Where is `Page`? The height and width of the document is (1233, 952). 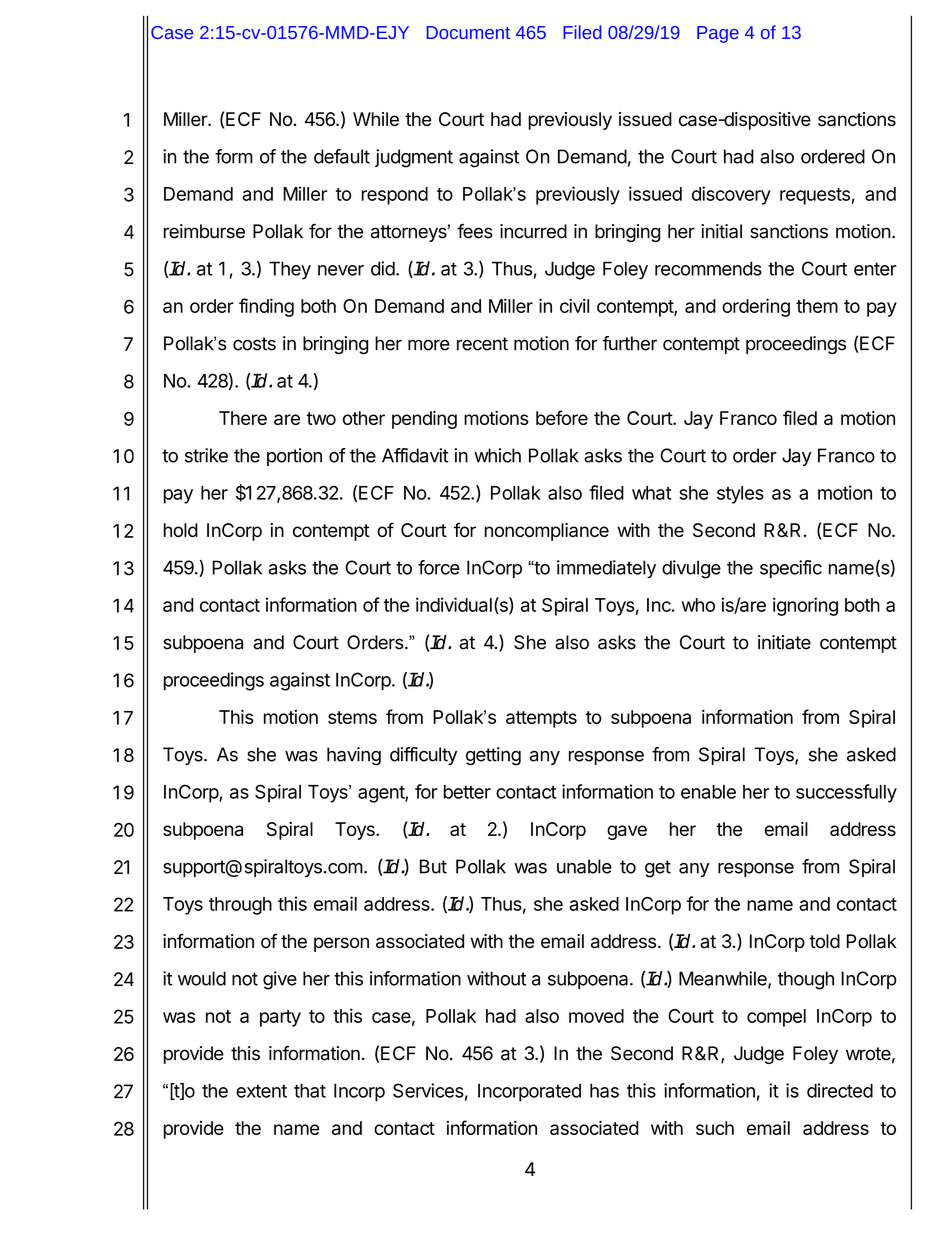 Page is located at coordinates (718, 34).
